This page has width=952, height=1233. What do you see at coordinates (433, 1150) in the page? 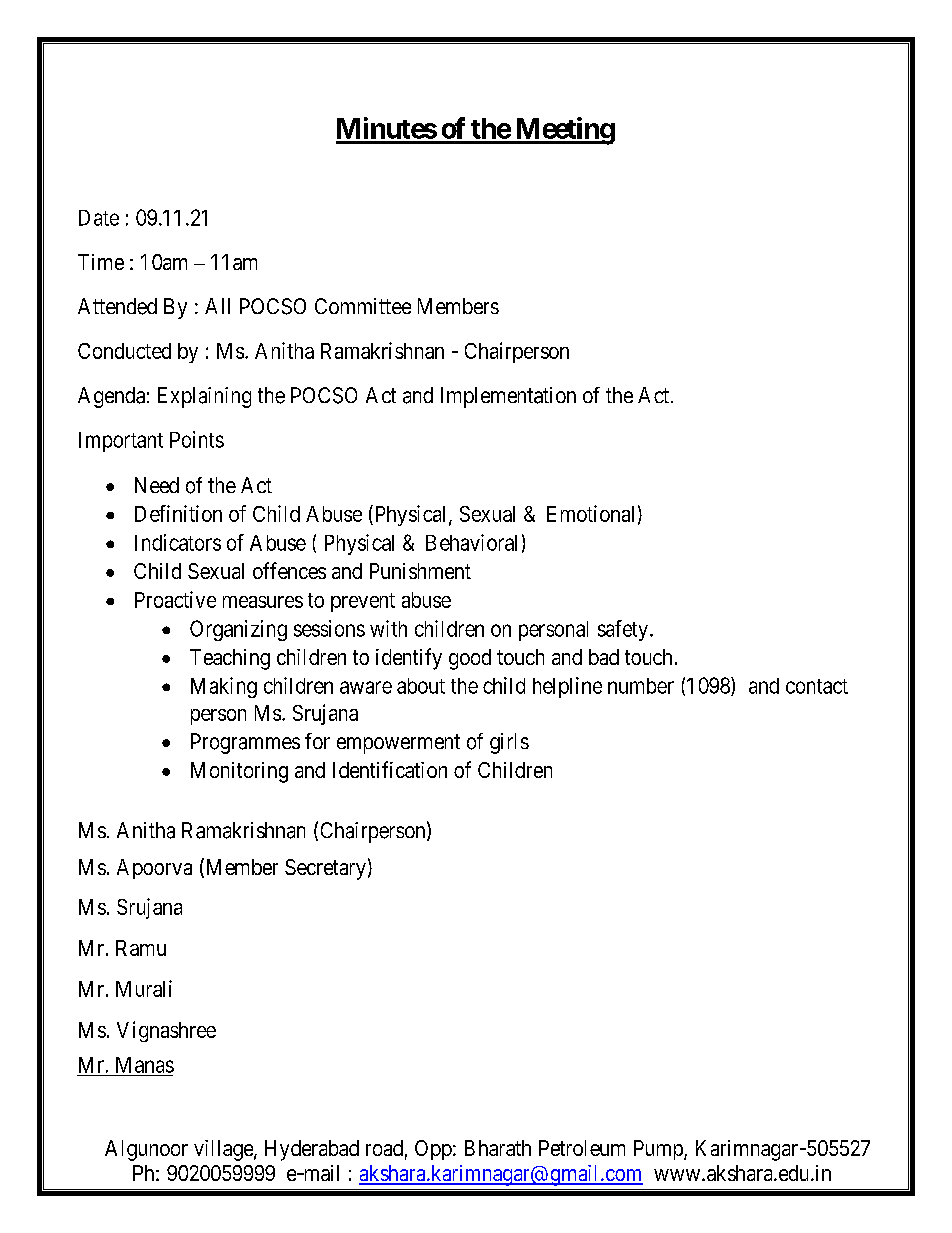
I see `Opp` at bounding box center [433, 1150].
